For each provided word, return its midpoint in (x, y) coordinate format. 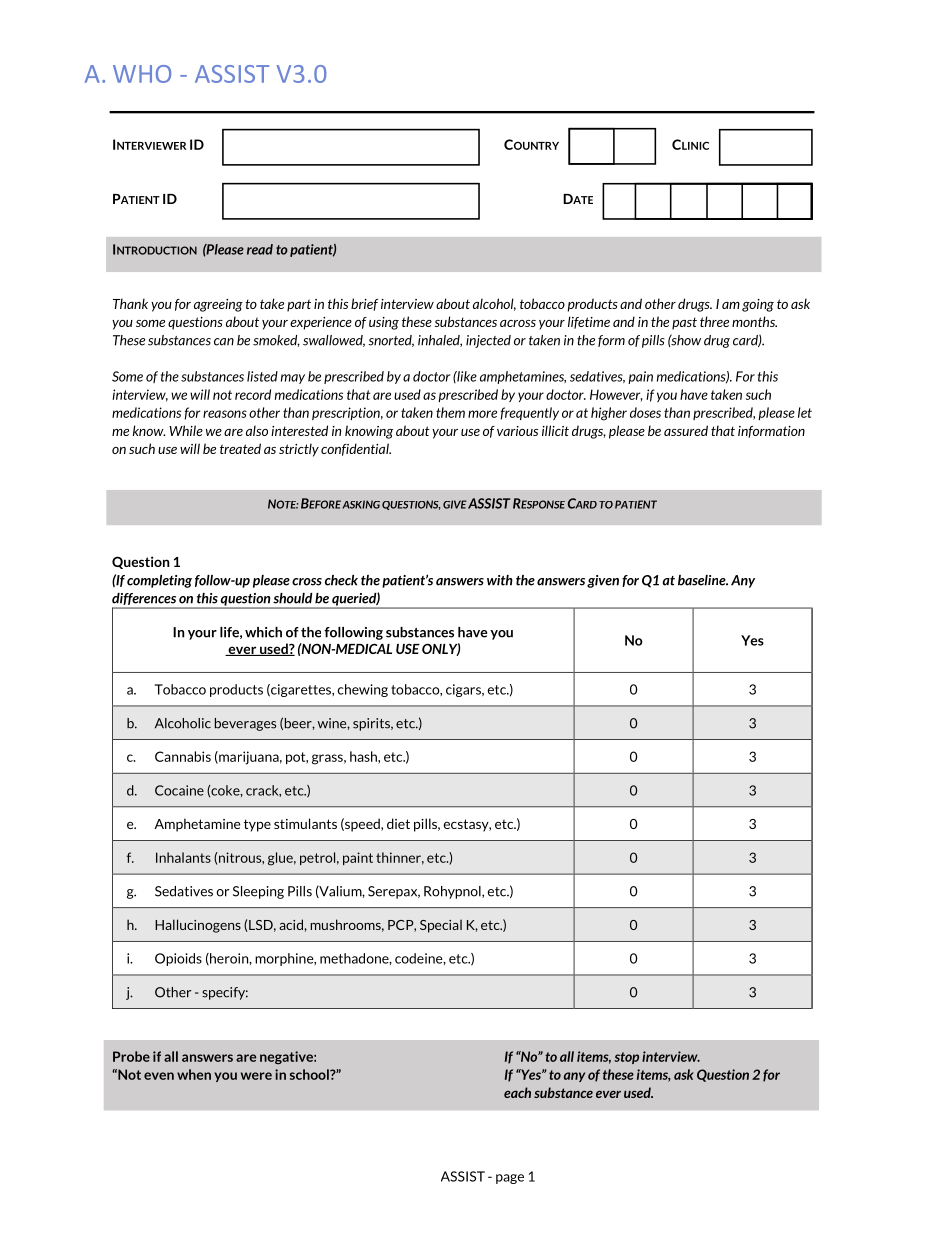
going (758, 305)
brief (364, 304)
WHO (142, 74)
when (194, 1074)
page (510, 1179)
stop (626, 1058)
